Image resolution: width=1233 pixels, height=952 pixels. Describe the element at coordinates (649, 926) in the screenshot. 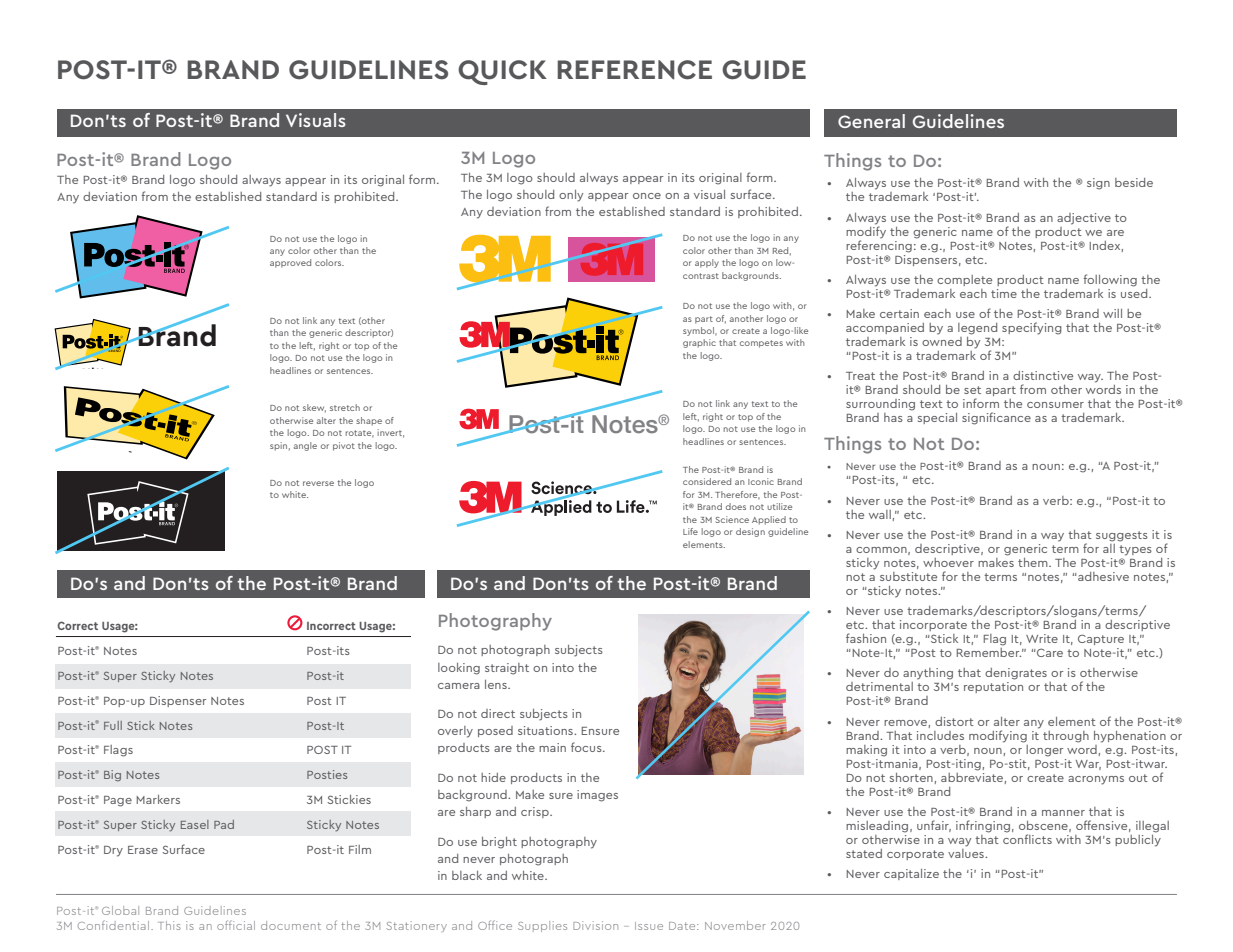

I see `Issue` at that location.
